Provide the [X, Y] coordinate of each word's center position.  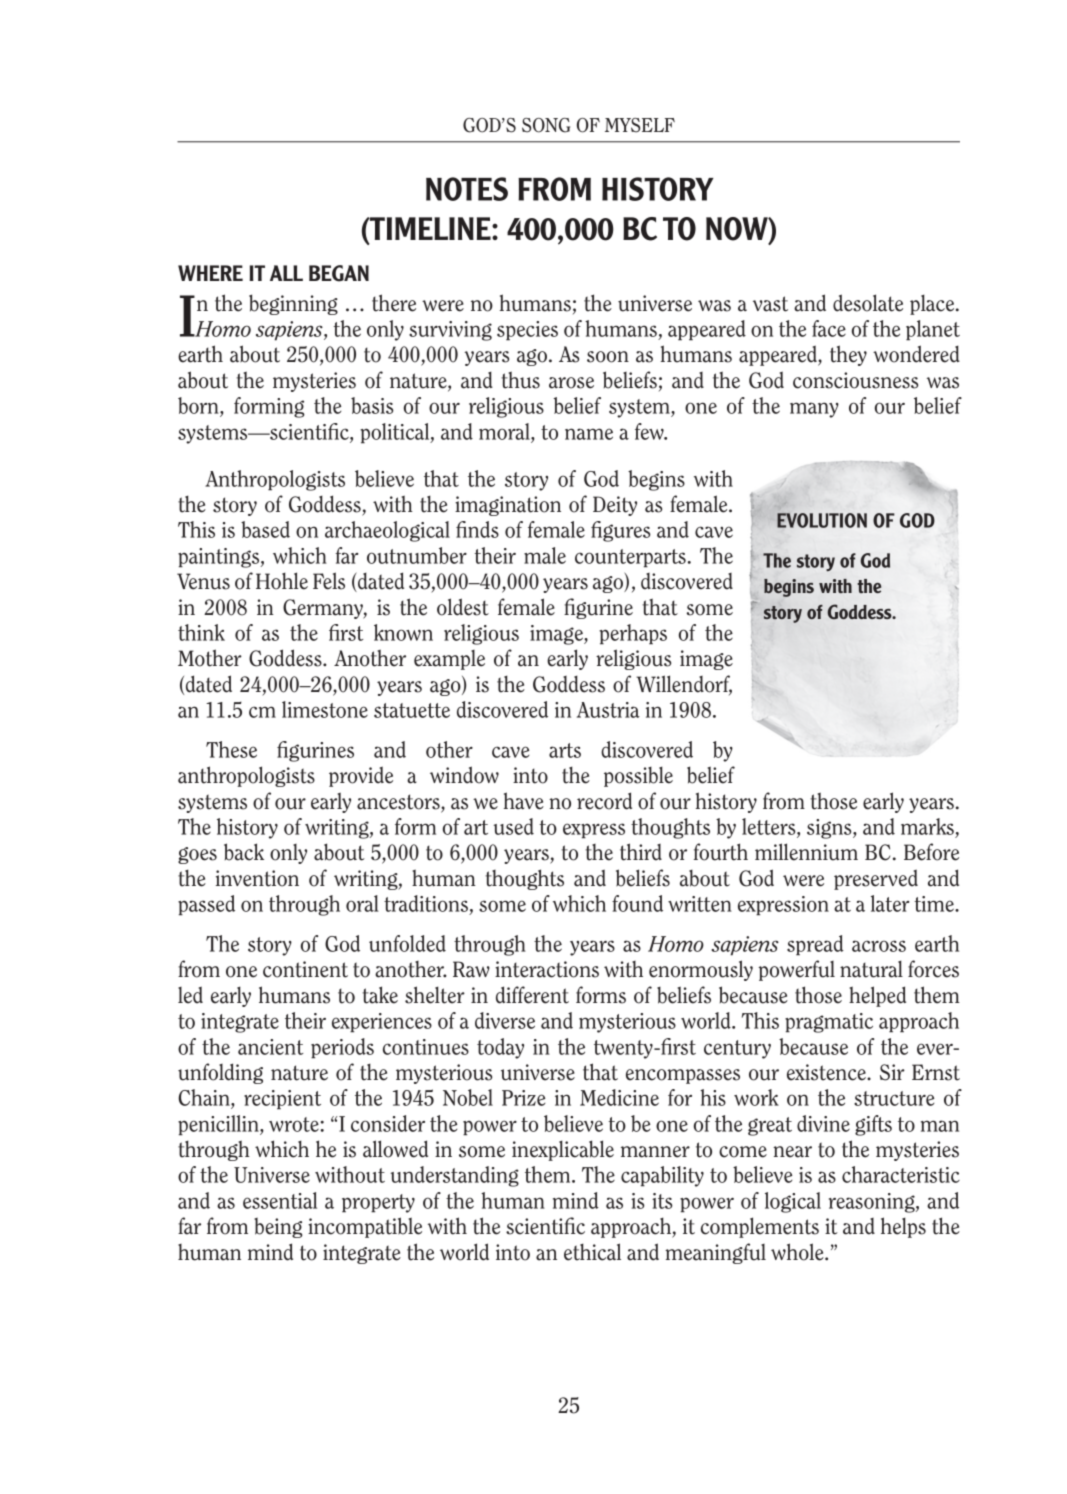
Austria [608, 710]
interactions [547, 969]
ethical [592, 1252]
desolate [868, 303]
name [589, 434]
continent [305, 969]
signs [830, 829]
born [199, 407]
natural [871, 969]
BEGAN [339, 273]
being [278, 1228]
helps [903, 1227]
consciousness [855, 380]
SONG [546, 125]
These [231, 749]
